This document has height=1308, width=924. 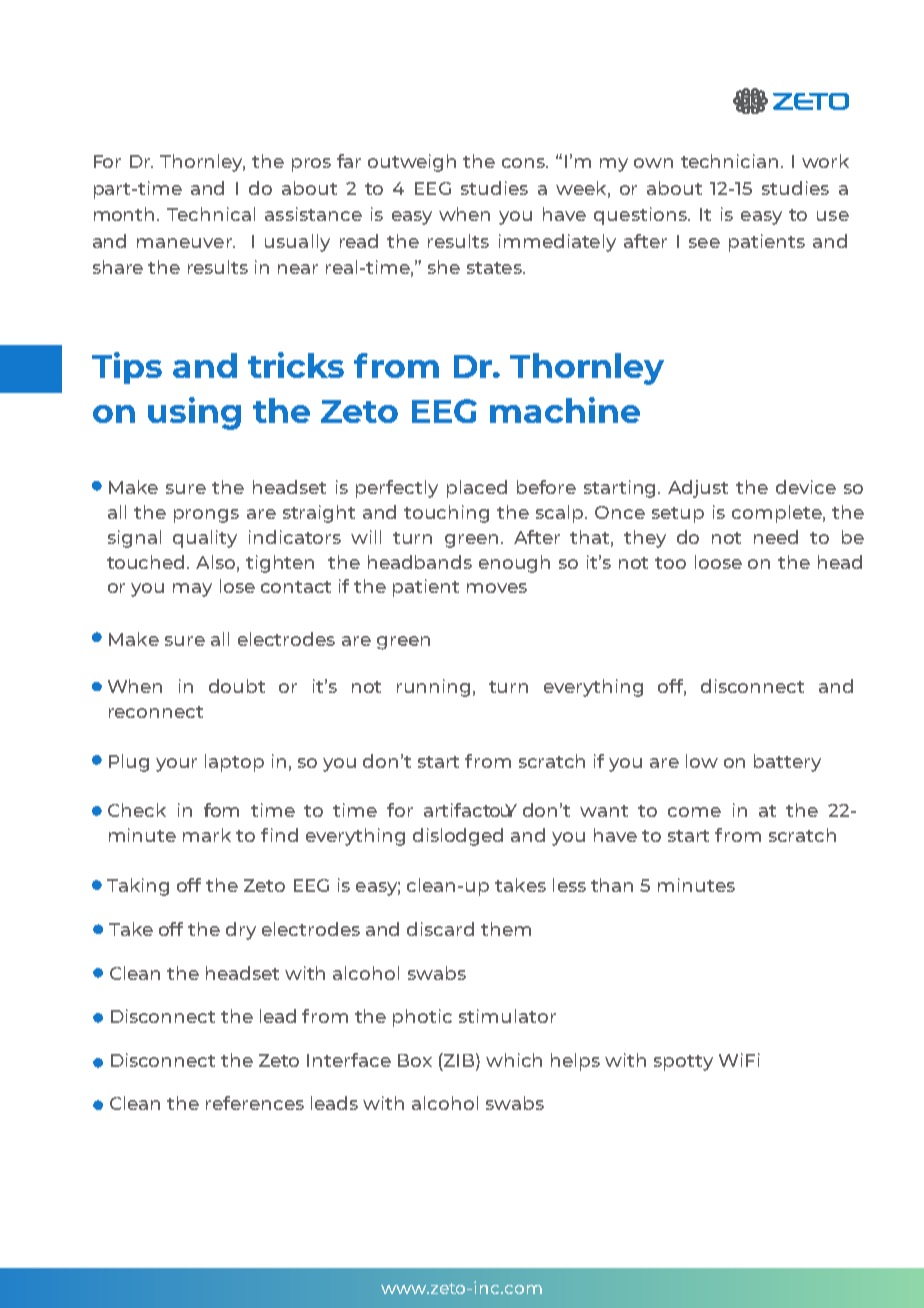 What do you see at coordinates (698, 489) in the document?
I see `Adjust` at bounding box center [698, 489].
